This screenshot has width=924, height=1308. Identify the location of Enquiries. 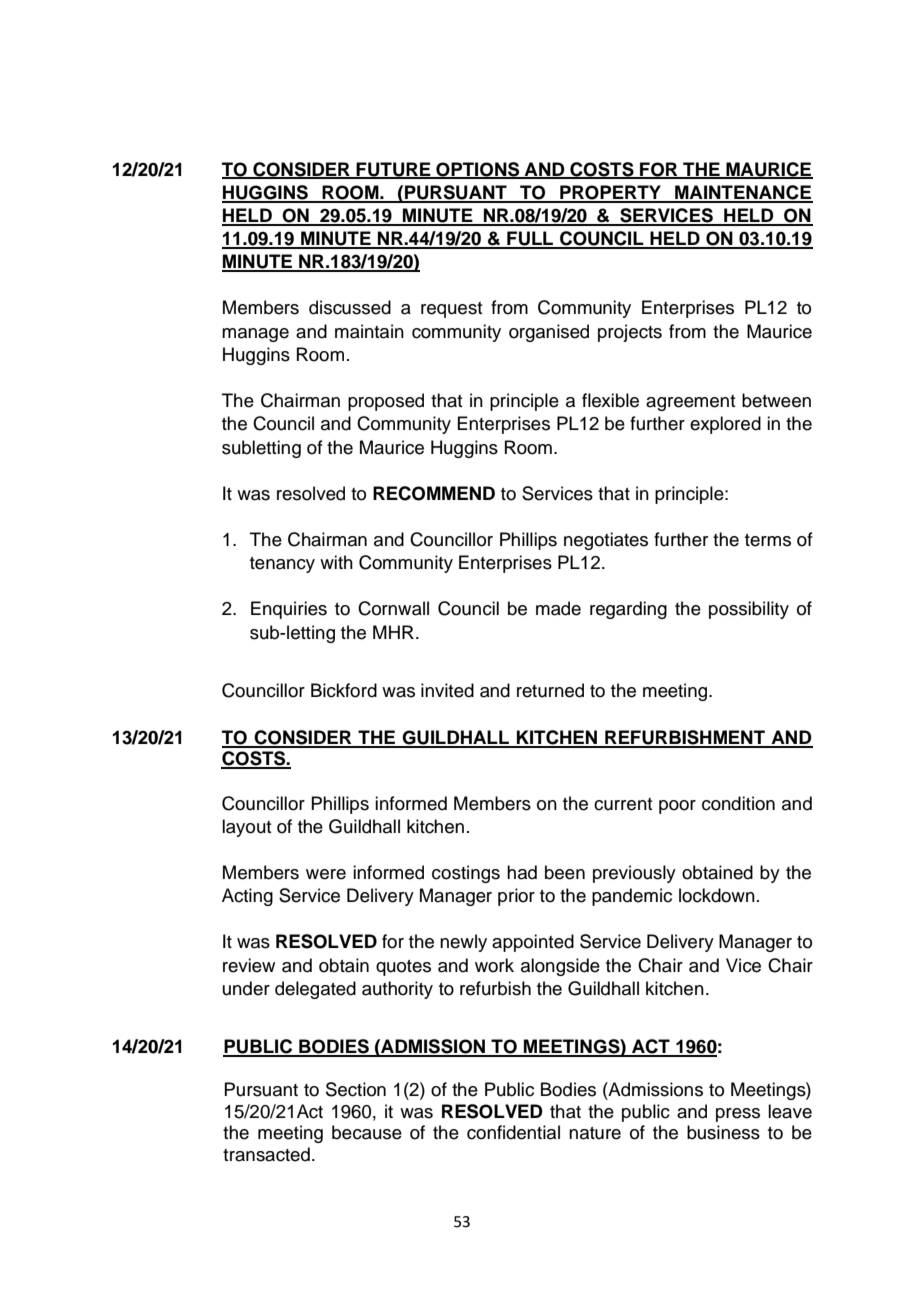
(289, 610).
